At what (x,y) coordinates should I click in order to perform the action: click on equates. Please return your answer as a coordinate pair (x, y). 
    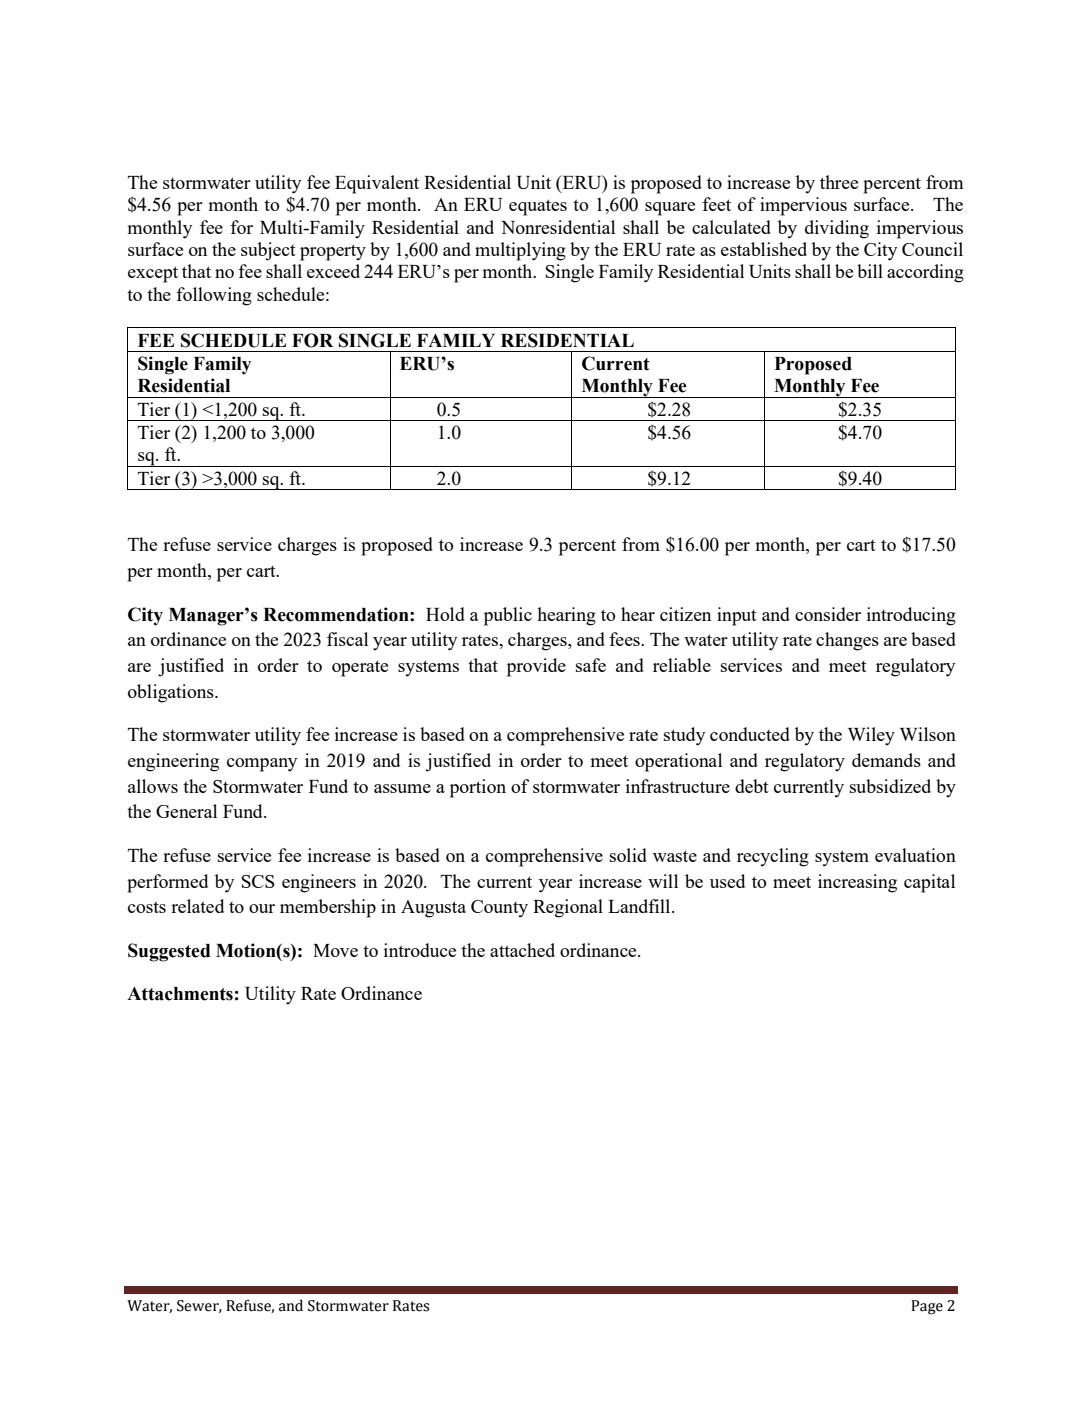
    Looking at the image, I should click on (538, 207).
